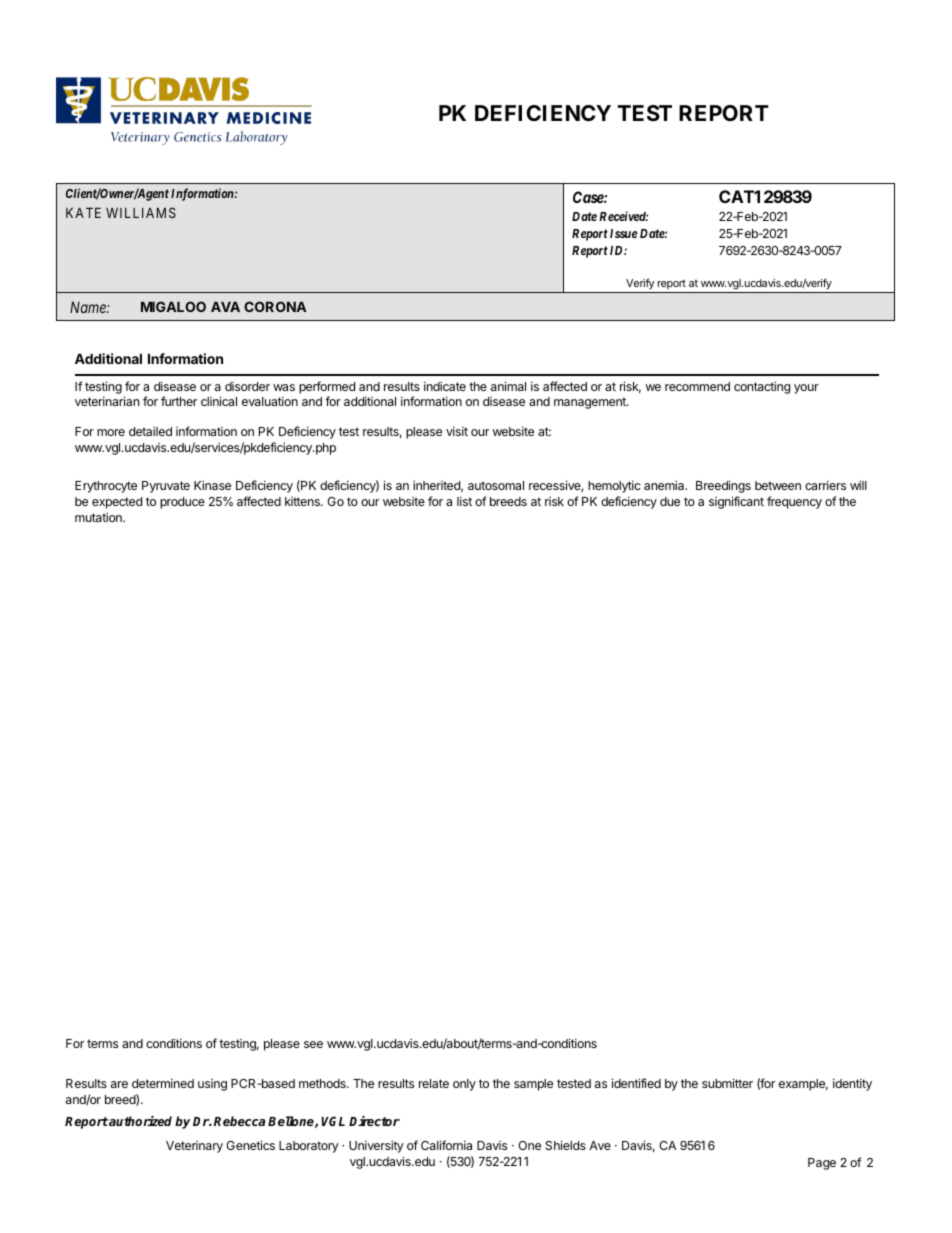  What do you see at coordinates (464, 501) in the page?
I see `list` at bounding box center [464, 501].
